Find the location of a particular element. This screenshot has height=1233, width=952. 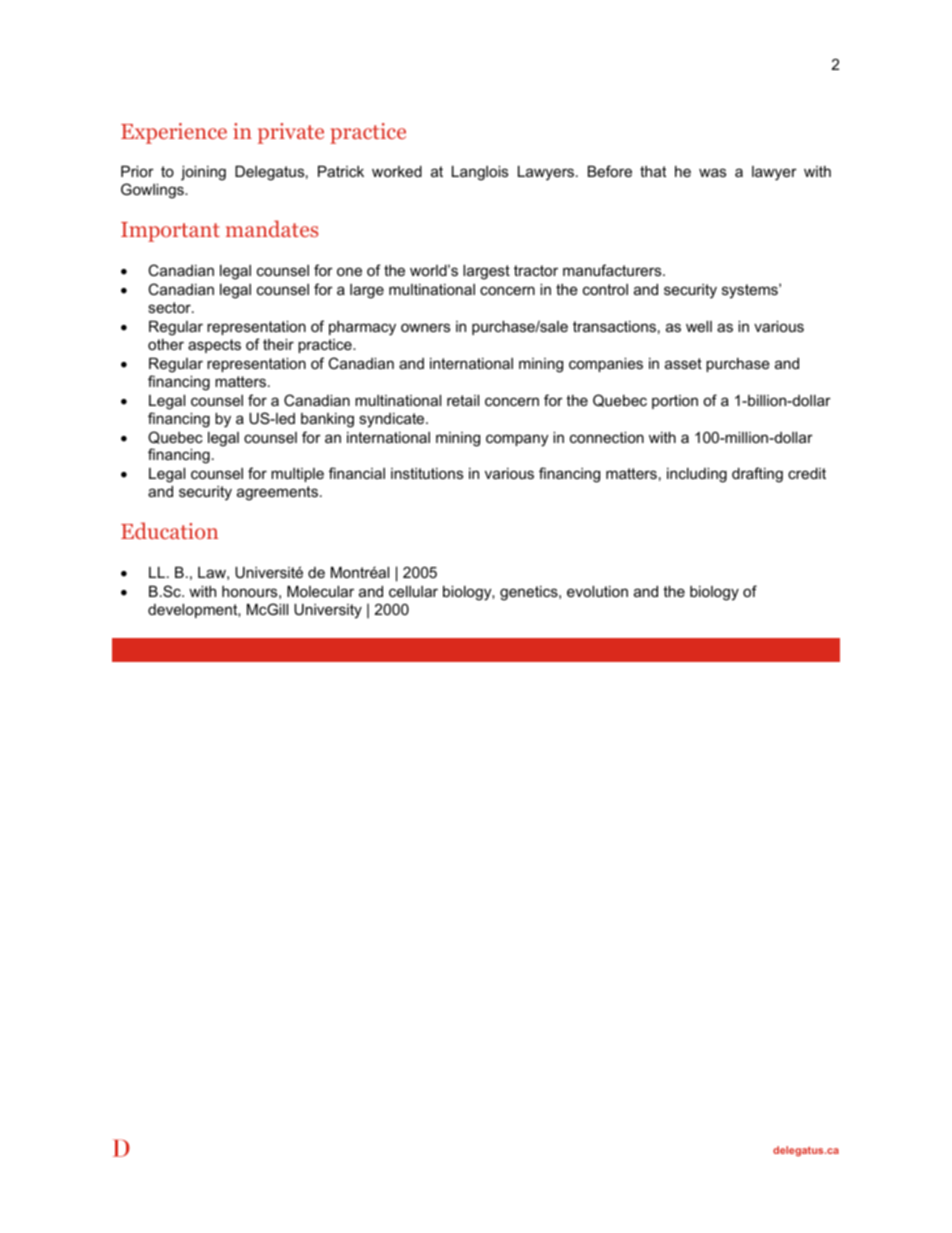

portion is located at coordinates (675, 402).
